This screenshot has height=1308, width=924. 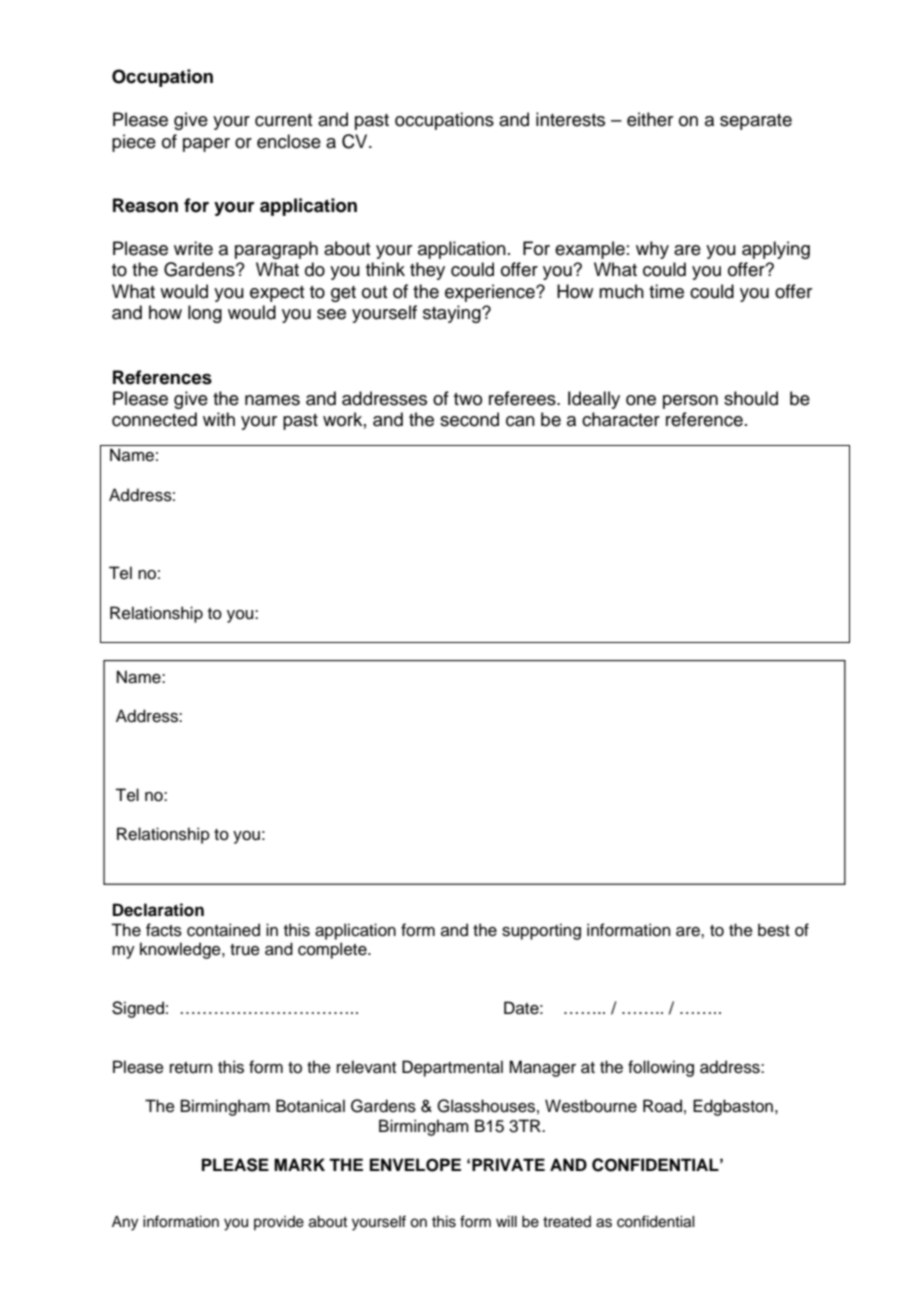 What do you see at coordinates (223, 930) in the screenshot?
I see `contained` at bounding box center [223, 930].
